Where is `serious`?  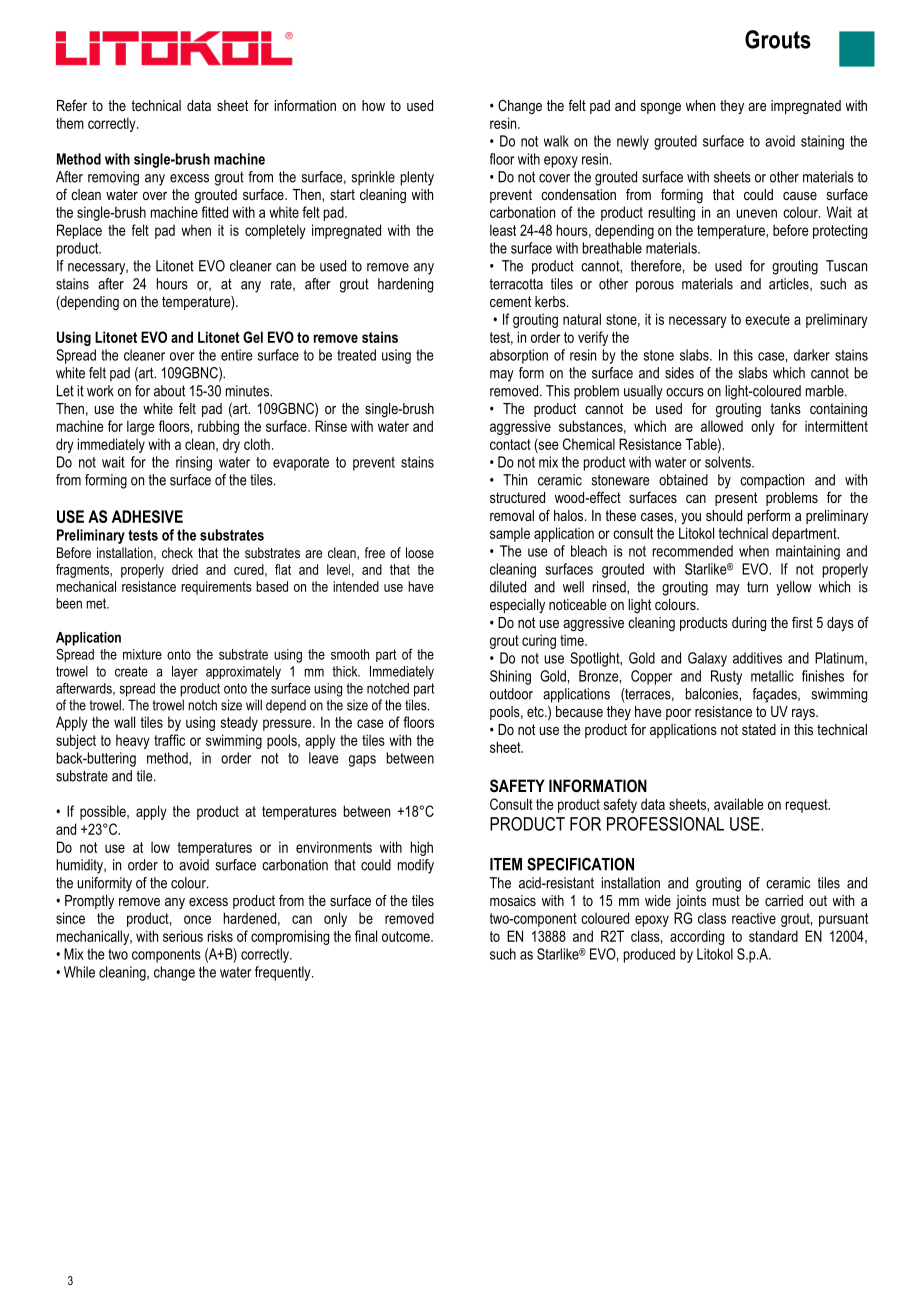
serious is located at coordinates (183, 936).
